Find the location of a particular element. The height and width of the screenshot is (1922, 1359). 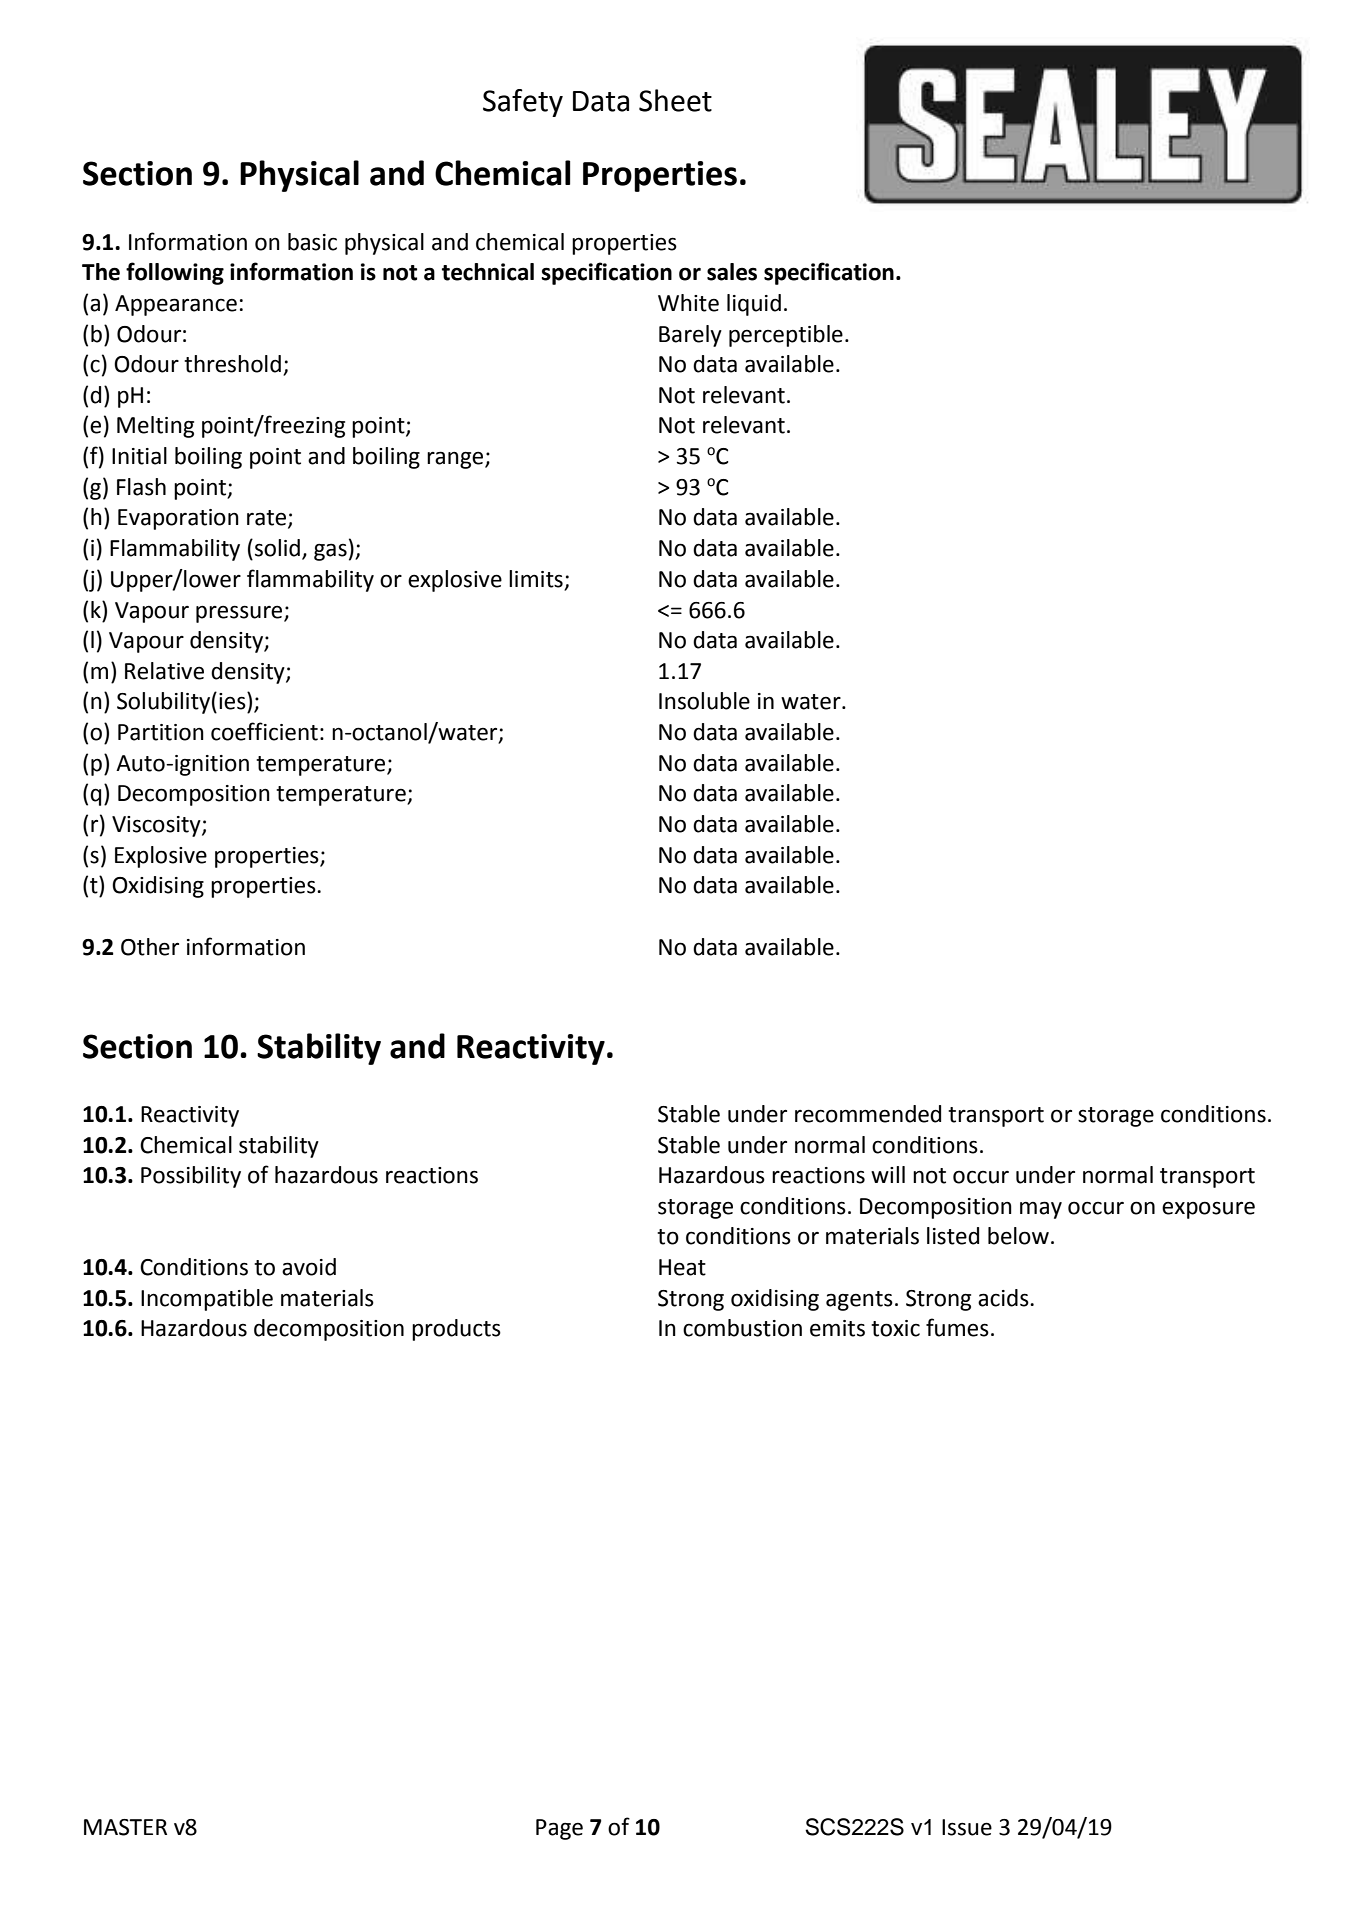

recommended is located at coordinates (868, 1114).
